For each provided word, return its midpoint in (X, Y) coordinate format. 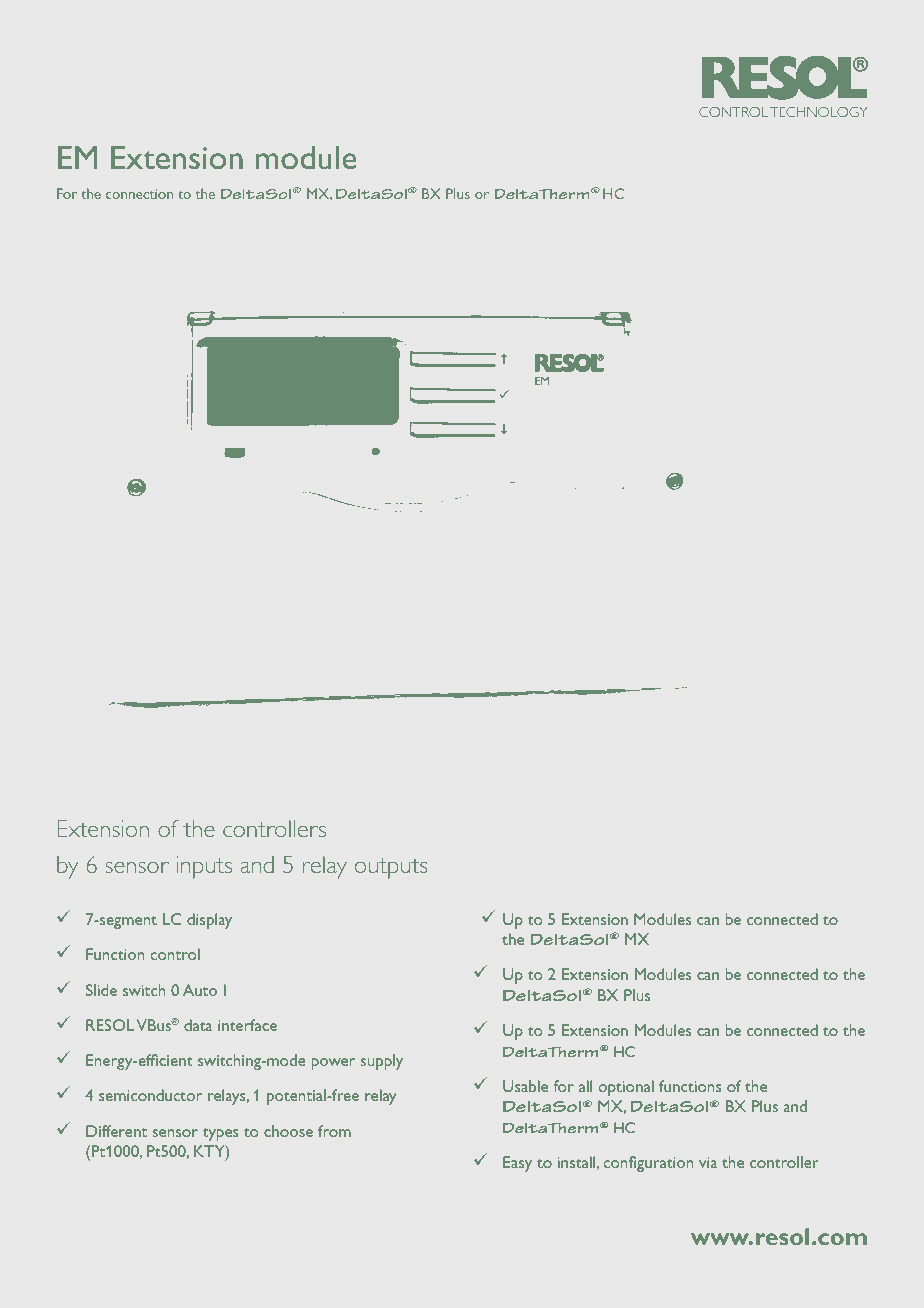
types (220, 1134)
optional (626, 1088)
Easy (517, 1164)
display (209, 921)
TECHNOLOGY (819, 112)
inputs (204, 867)
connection (139, 194)
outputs (391, 868)
